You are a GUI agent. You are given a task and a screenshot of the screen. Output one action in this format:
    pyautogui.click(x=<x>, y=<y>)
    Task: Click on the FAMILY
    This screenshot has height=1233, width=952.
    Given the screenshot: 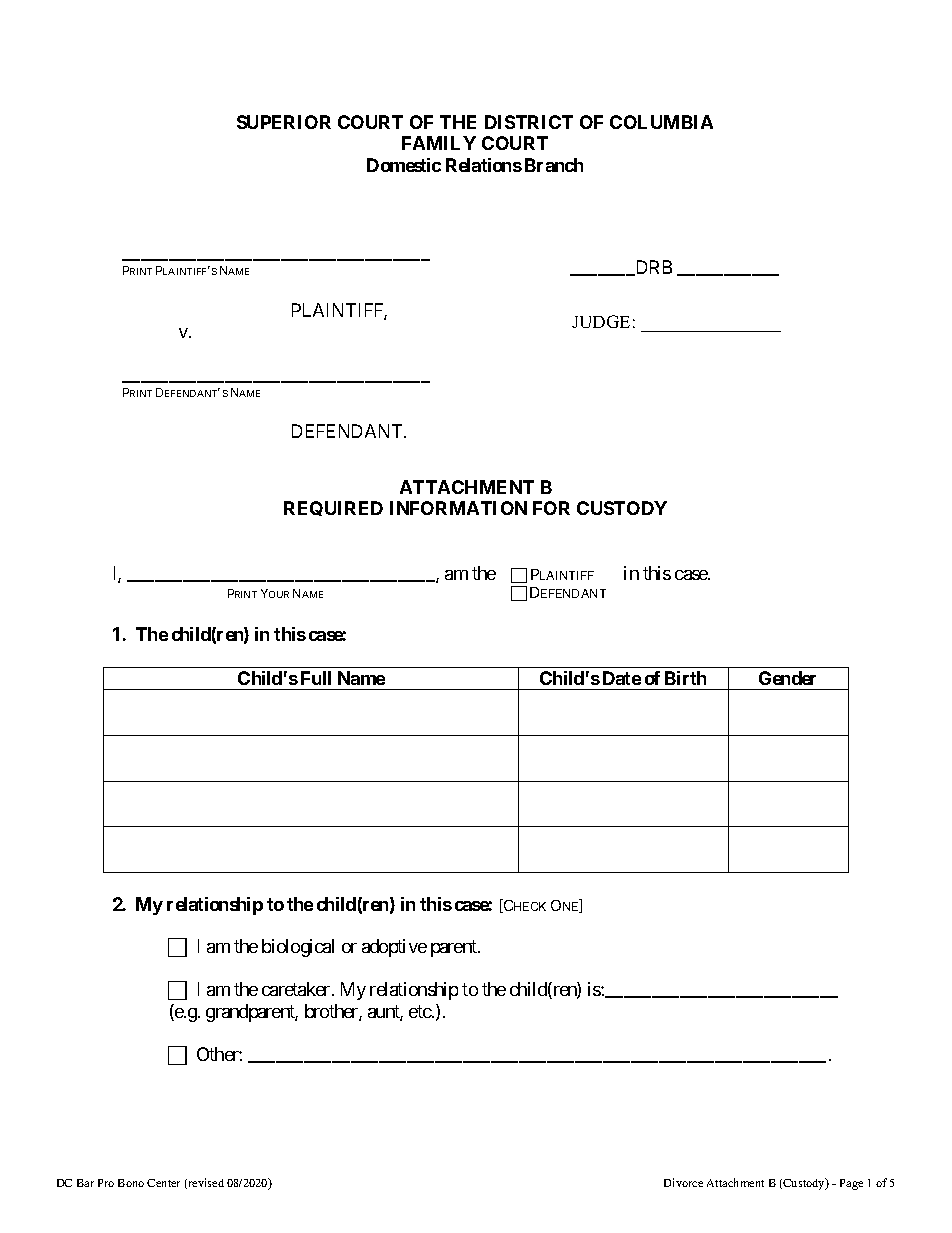 What is the action you would take?
    pyautogui.click(x=439, y=143)
